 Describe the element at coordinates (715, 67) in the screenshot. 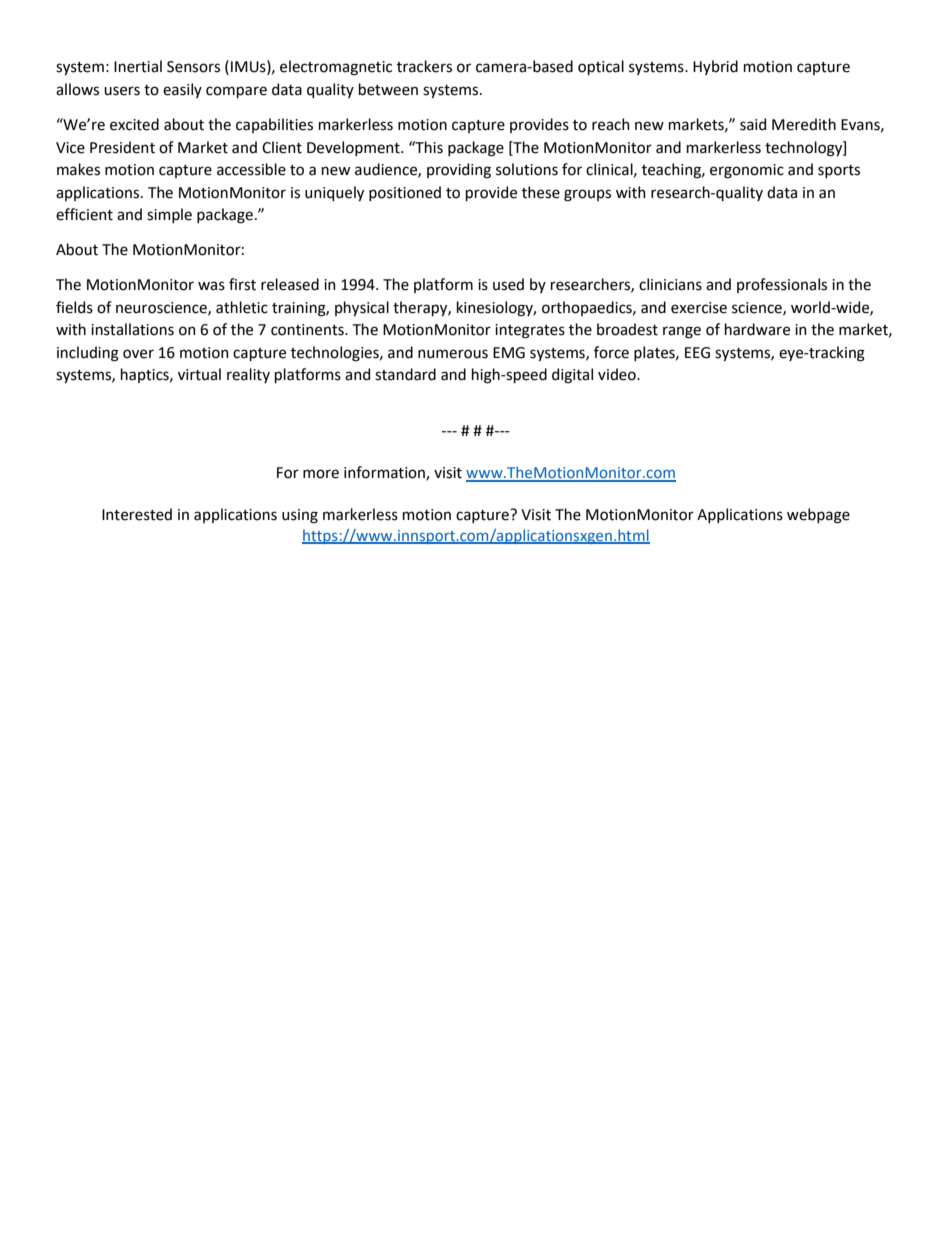

I see `Hybrid` at that location.
